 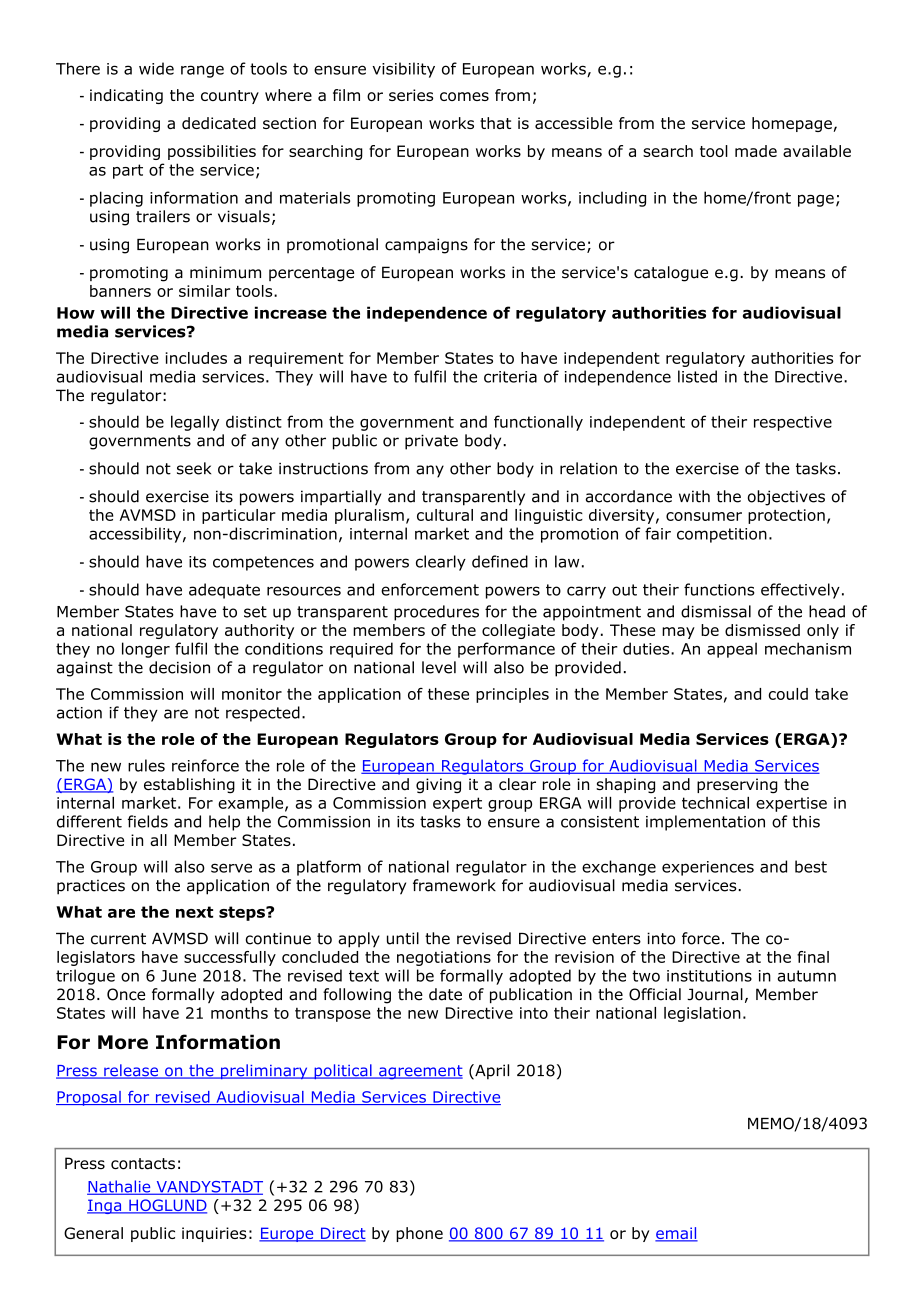 I want to click on rules, so click(x=146, y=765).
